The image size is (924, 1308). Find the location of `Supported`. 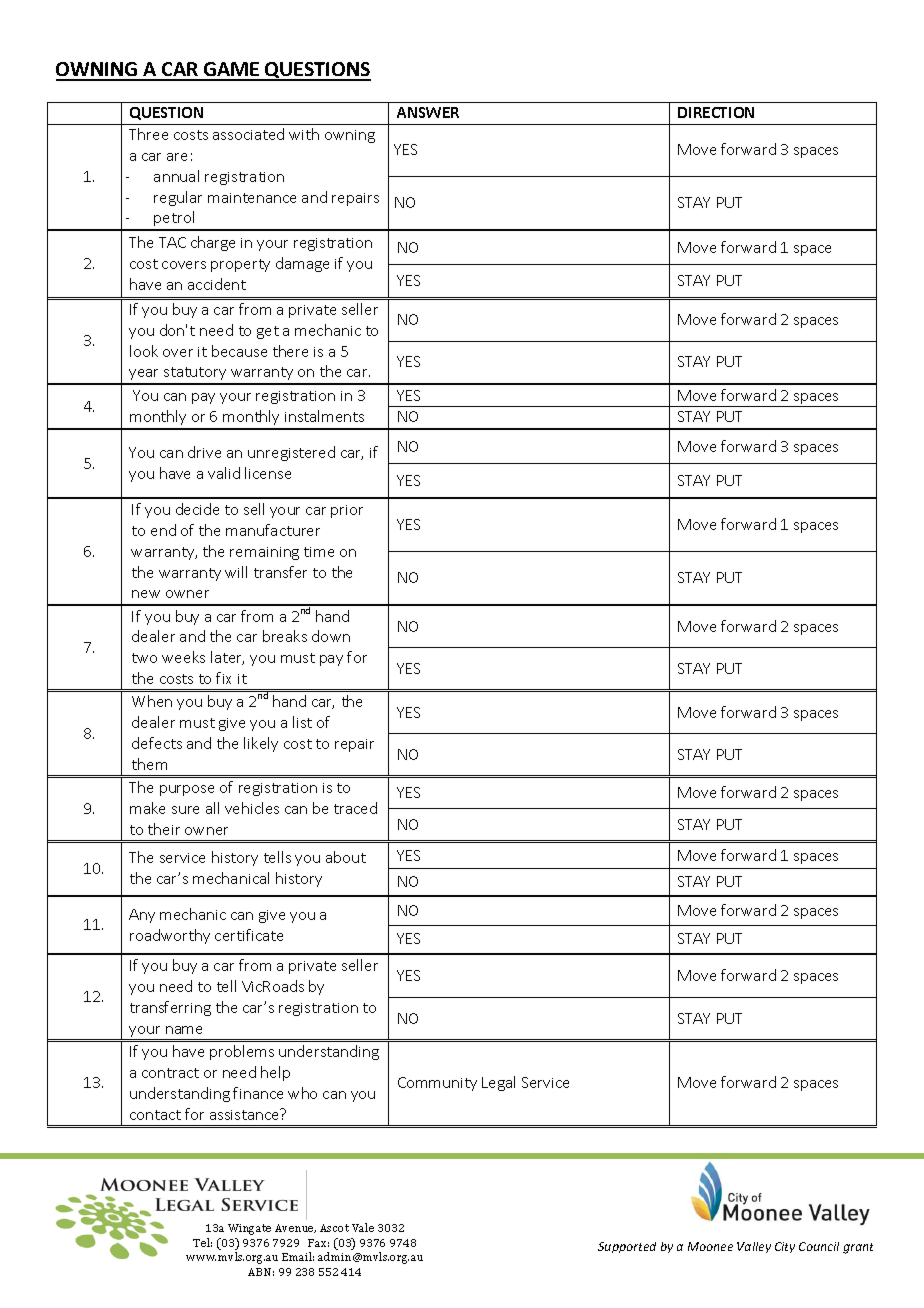

Supported is located at coordinates (627, 1247).
